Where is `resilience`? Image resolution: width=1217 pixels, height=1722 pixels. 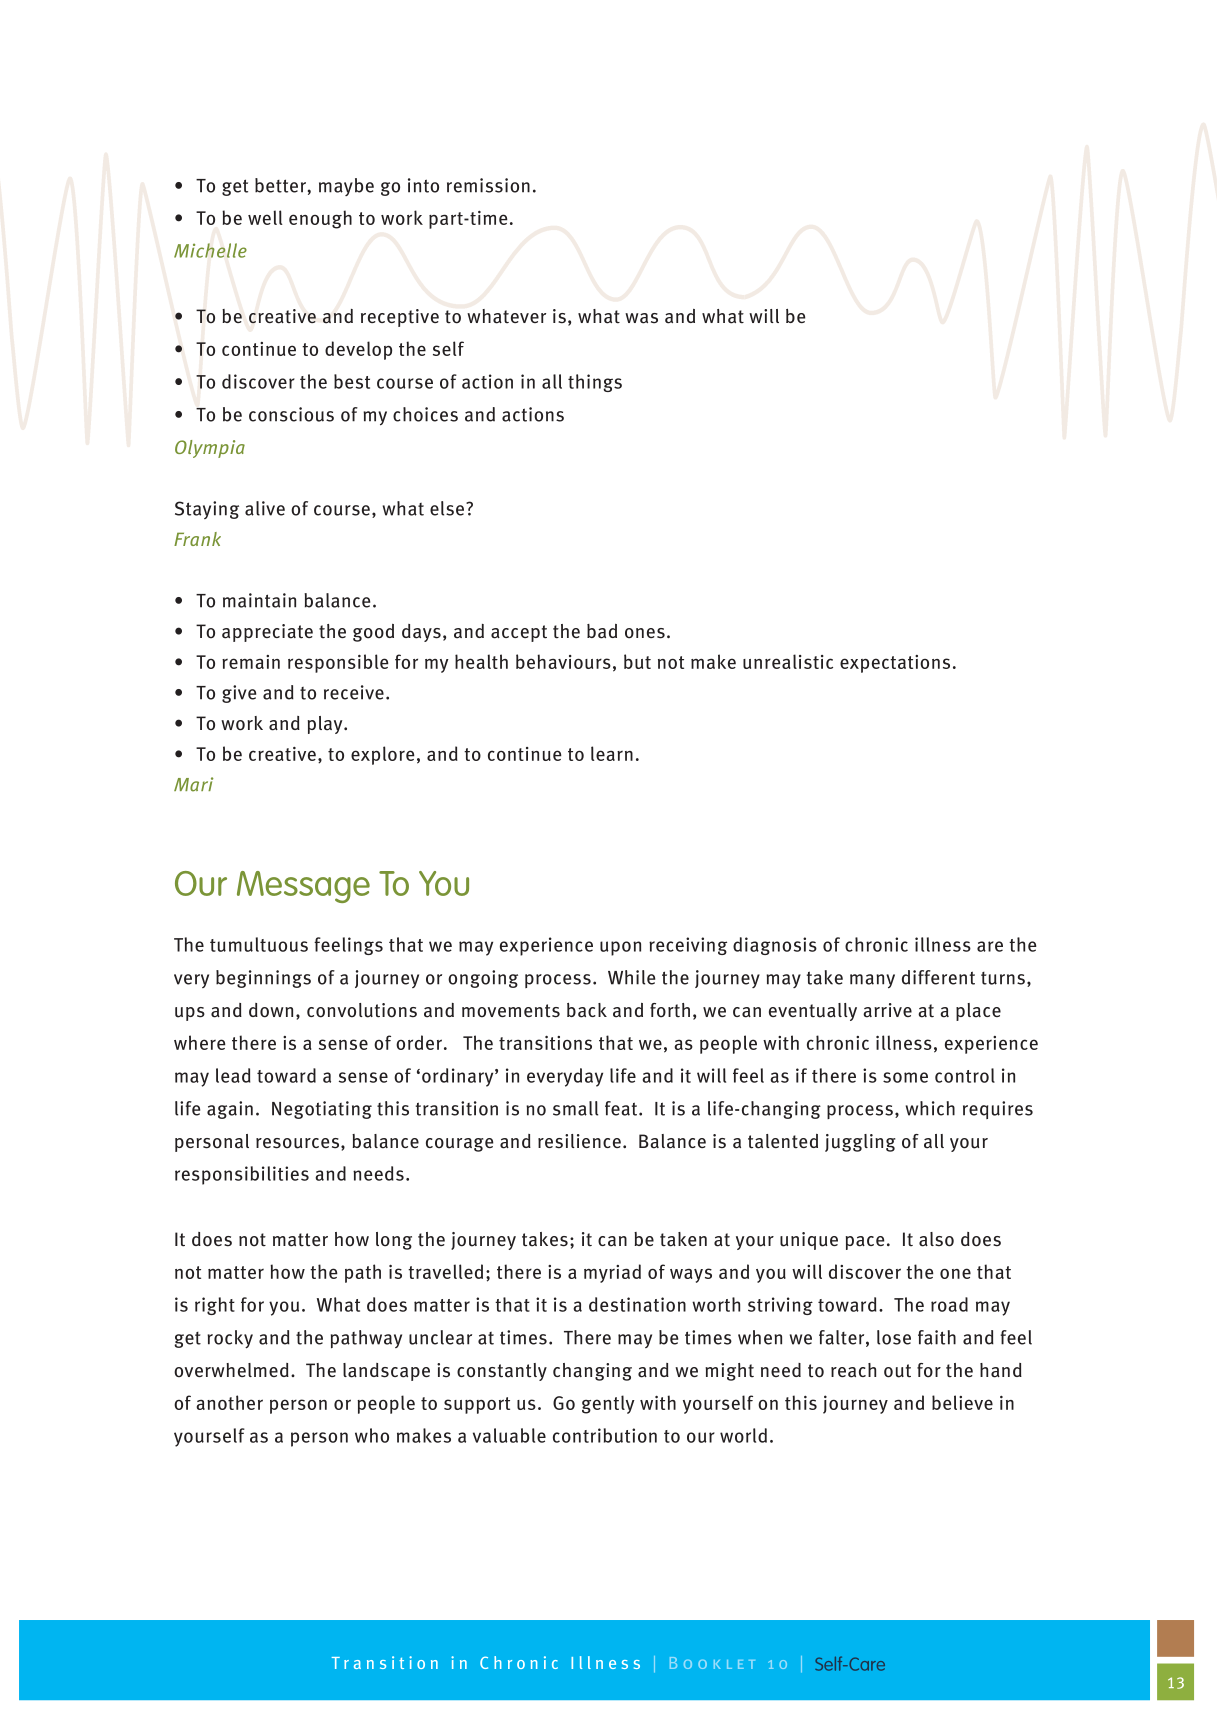 resilience is located at coordinates (579, 1141).
